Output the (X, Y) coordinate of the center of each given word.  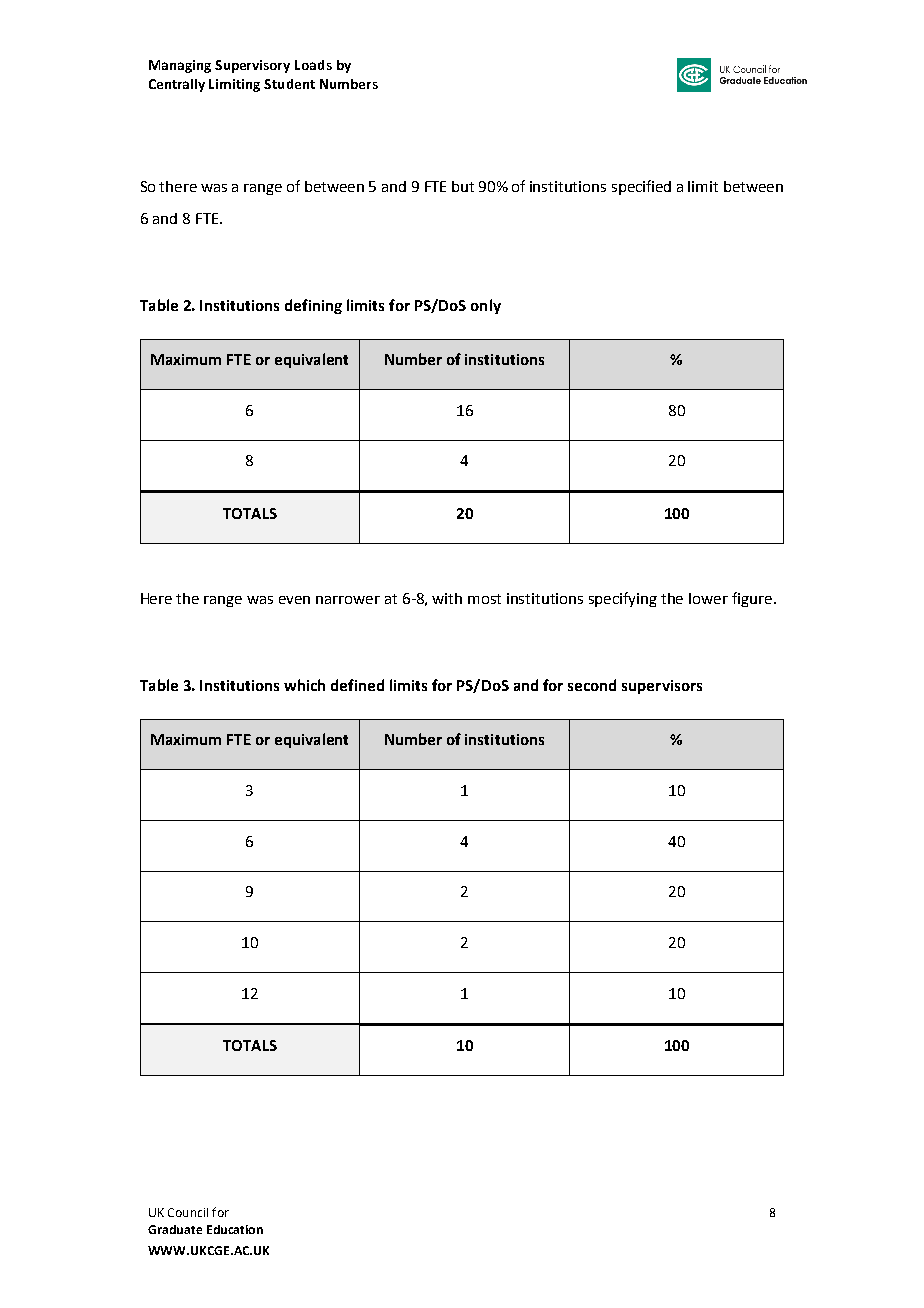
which (304, 685)
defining (313, 306)
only (486, 306)
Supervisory (252, 66)
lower (708, 598)
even (294, 600)
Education (235, 1229)
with (447, 598)
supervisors (662, 687)
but (463, 186)
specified (641, 187)
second (592, 685)
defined (357, 685)
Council (188, 1212)
